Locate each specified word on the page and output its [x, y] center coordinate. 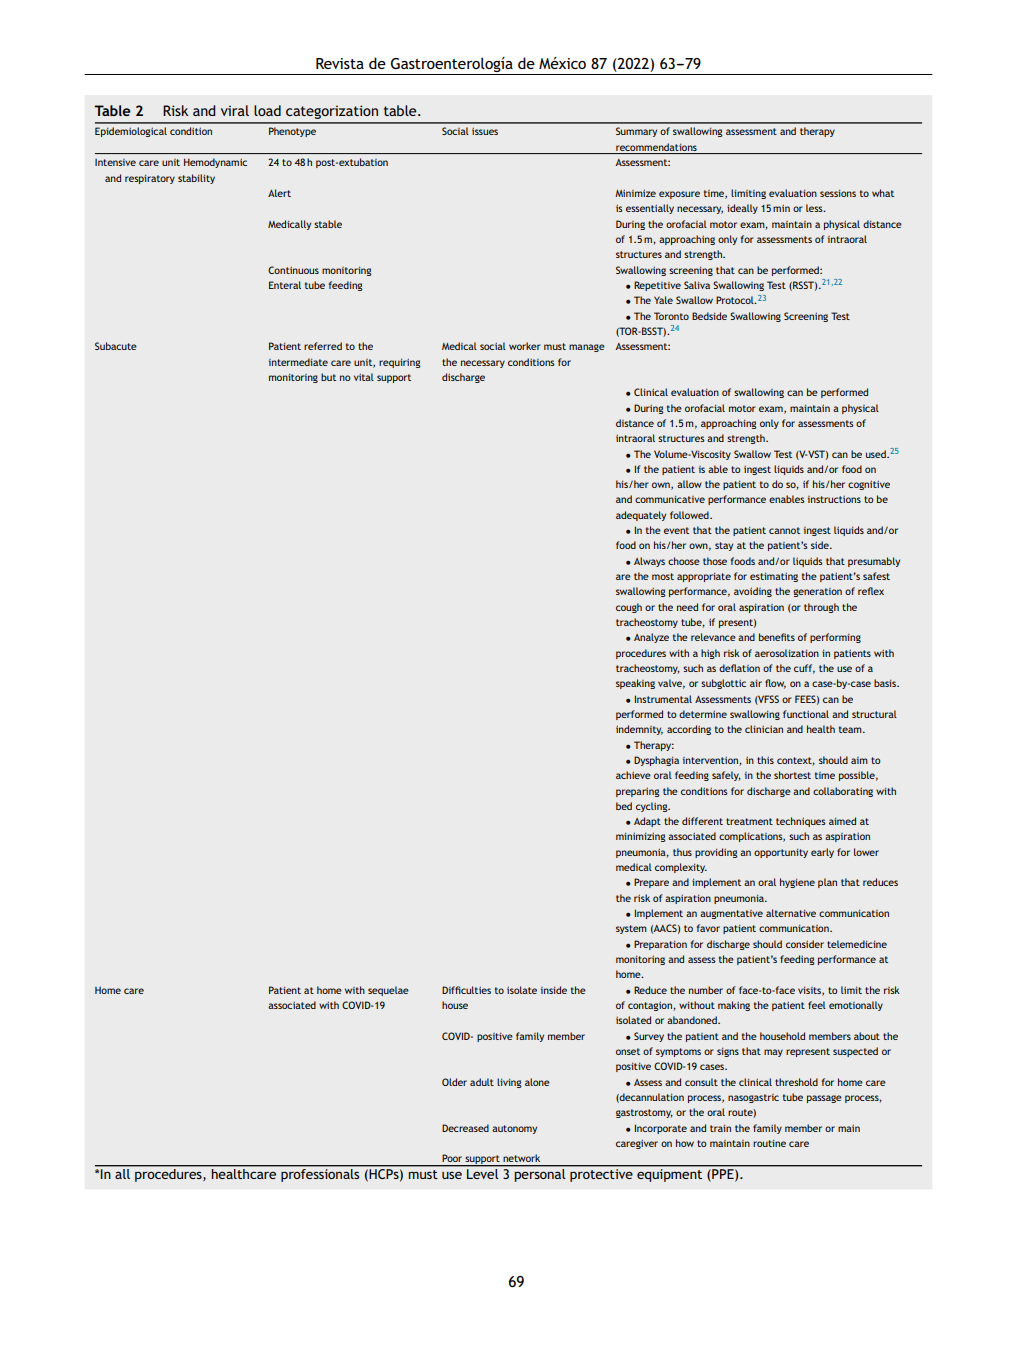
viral [235, 110]
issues [485, 131]
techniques [801, 822]
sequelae [388, 991]
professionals [320, 1175]
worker [525, 346]
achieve [633, 775]
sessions [838, 193]
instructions [834, 499]
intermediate [298, 362]
